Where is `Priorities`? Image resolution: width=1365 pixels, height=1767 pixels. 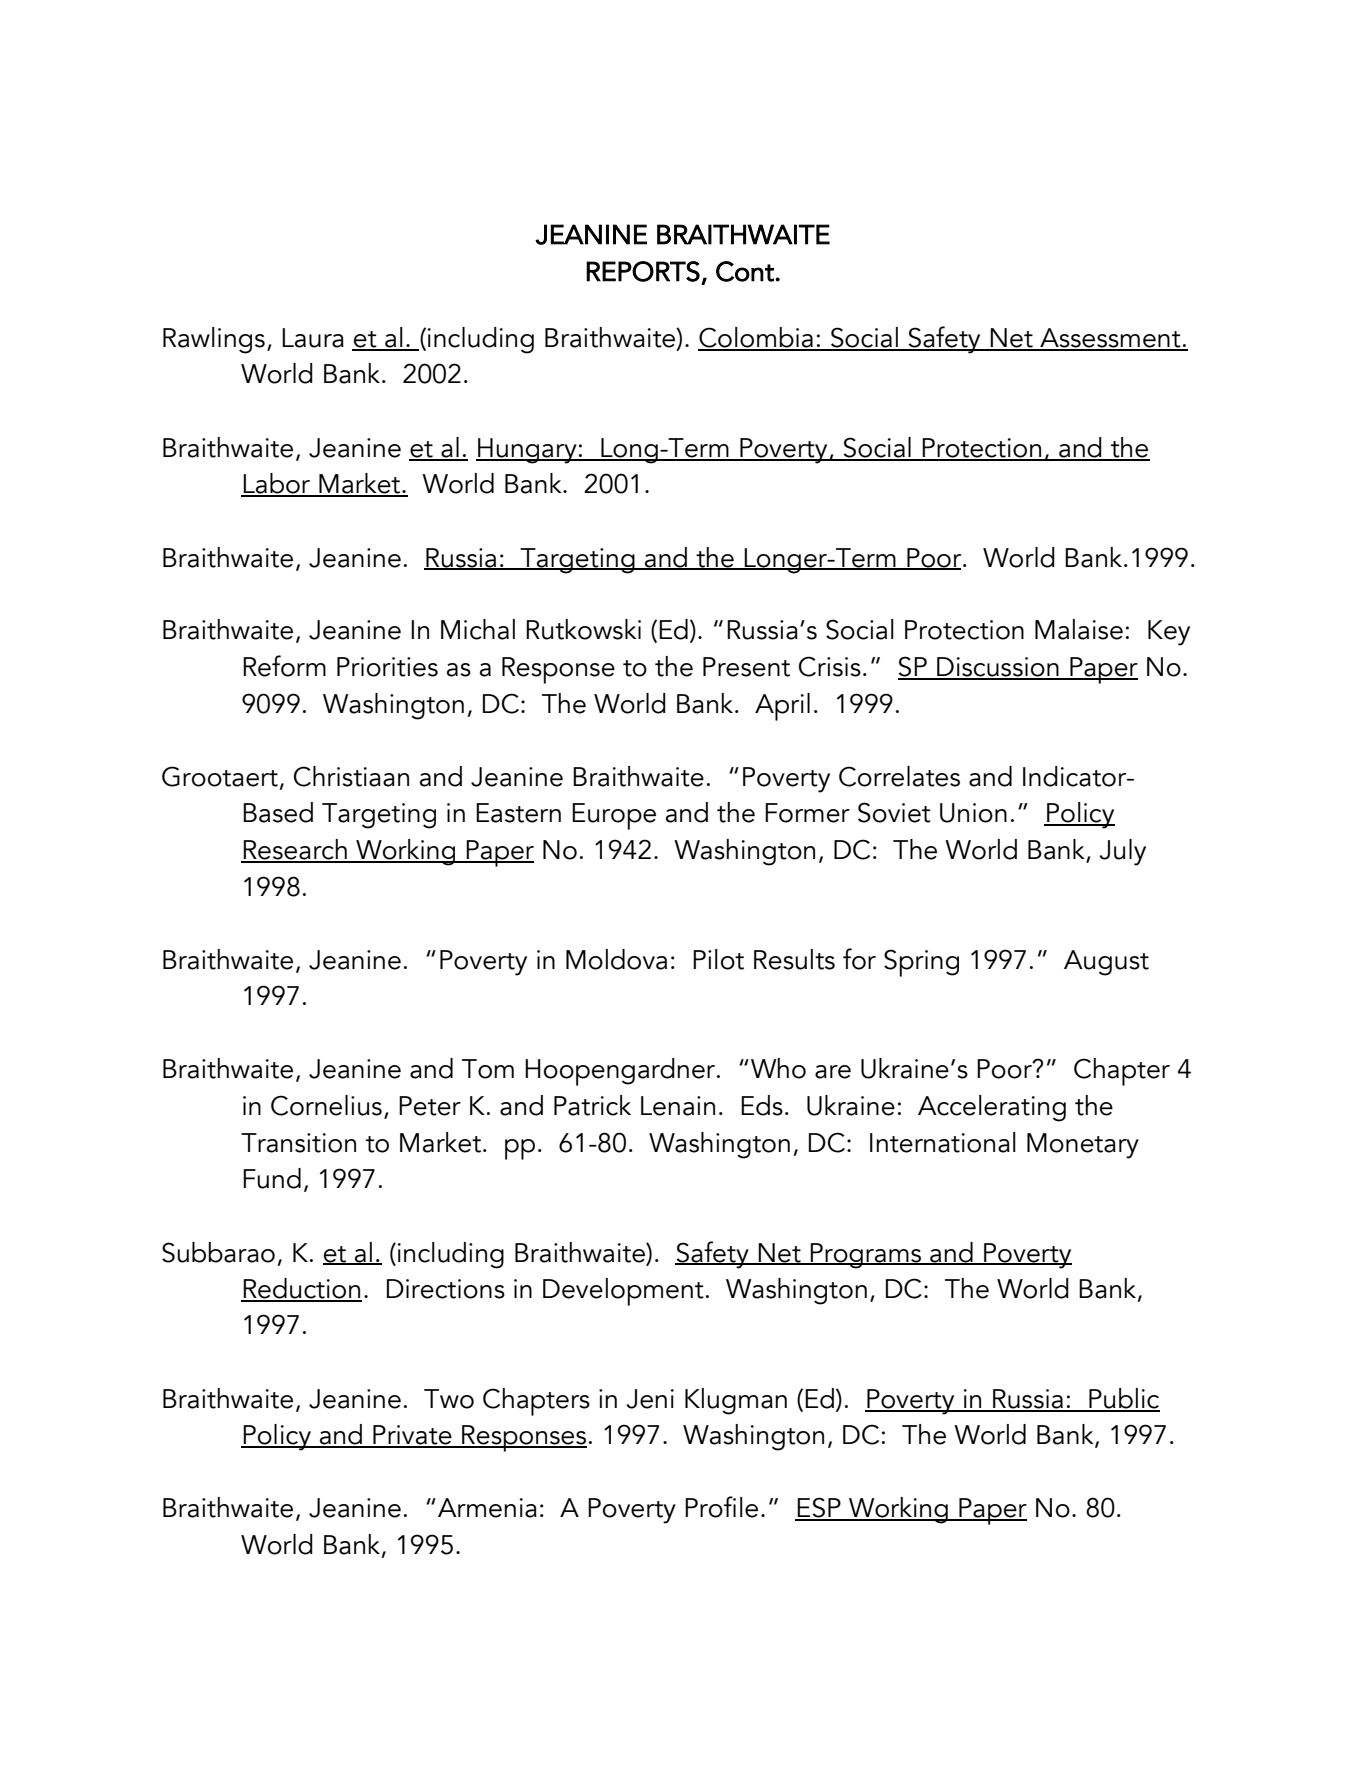 Priorities is located at coordinates (387, 667).
